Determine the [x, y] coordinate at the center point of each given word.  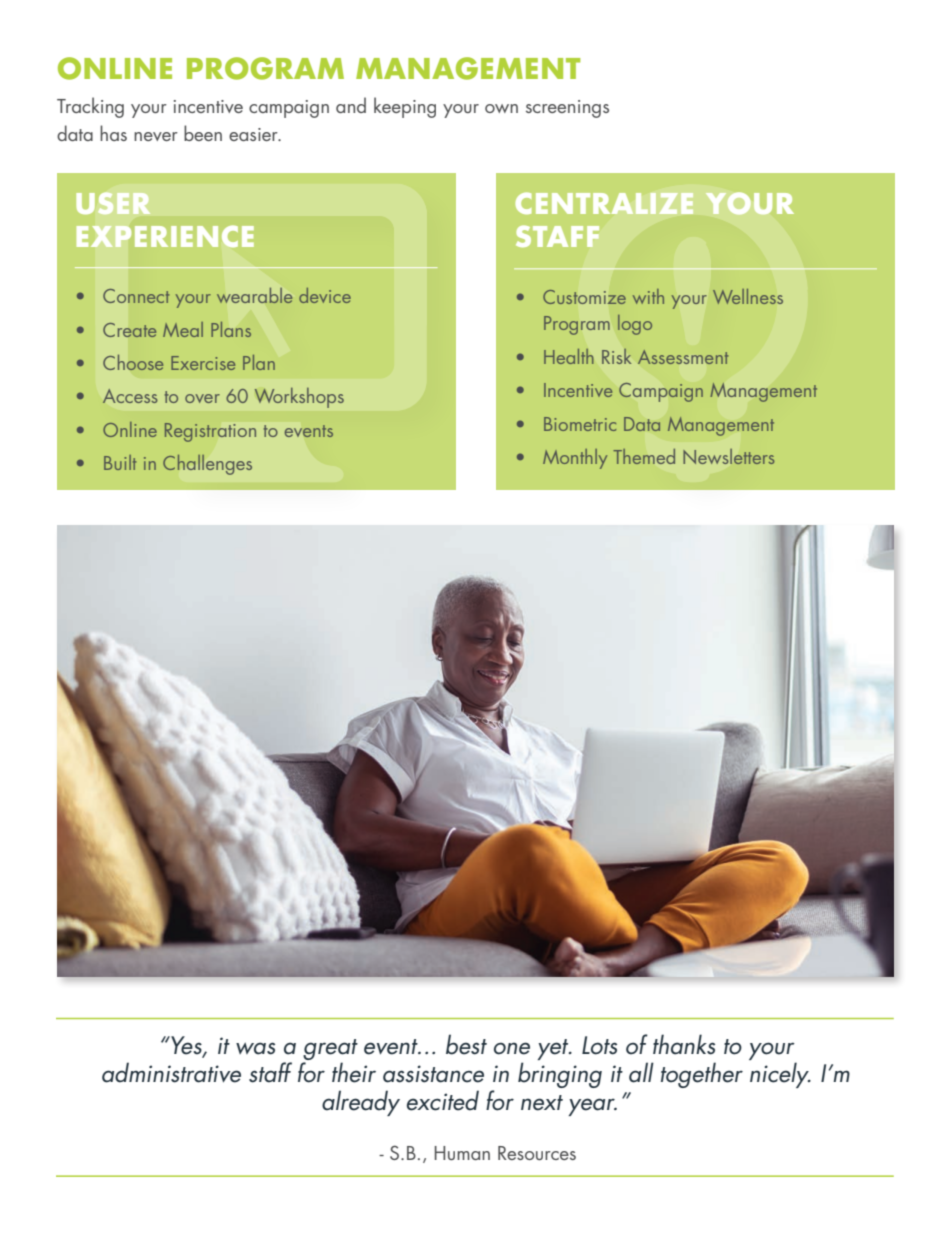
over [202, 398]
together [702, 1075]
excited [443, 1100]
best [466, 1044]
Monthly [575, 459]
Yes [186, 1046]
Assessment [683, 357]
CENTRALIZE [604, 203]
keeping [405, 107]
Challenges [207, 464]
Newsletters [729, 456]
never [156, 136]
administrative [171, 1072]
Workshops [299, 398]
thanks [684, 1044]
